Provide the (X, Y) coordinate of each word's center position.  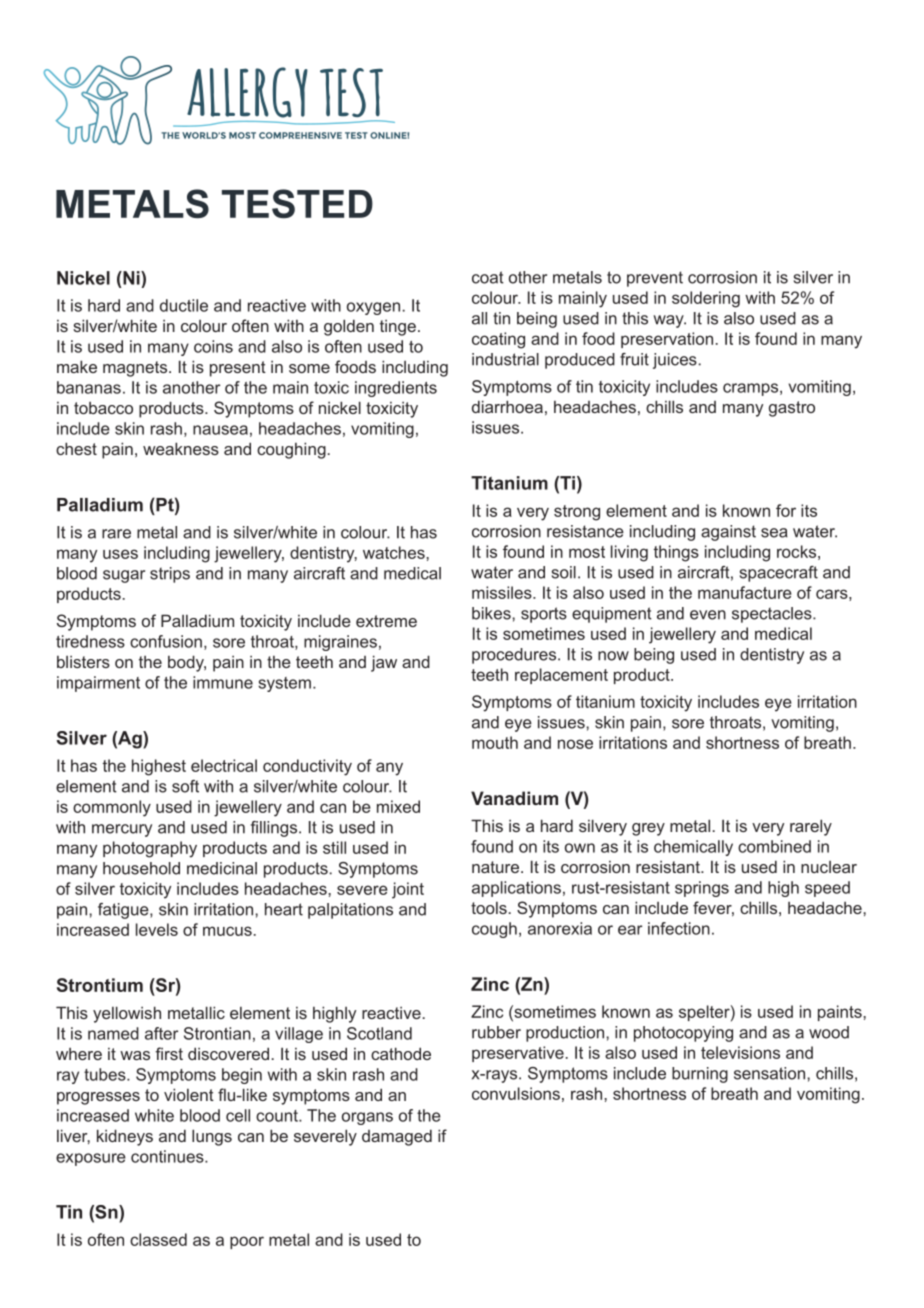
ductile (184, 305)
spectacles (773, 615)
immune (223, 682)
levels (157, 929)
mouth (495, 742)
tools (489, 908)
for (786, 510)
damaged (397, 1137)
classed (158, 1239)
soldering (706, 299)
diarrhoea (507, 406)
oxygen (373, 308)
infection (679, 928)
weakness (181, 448)
